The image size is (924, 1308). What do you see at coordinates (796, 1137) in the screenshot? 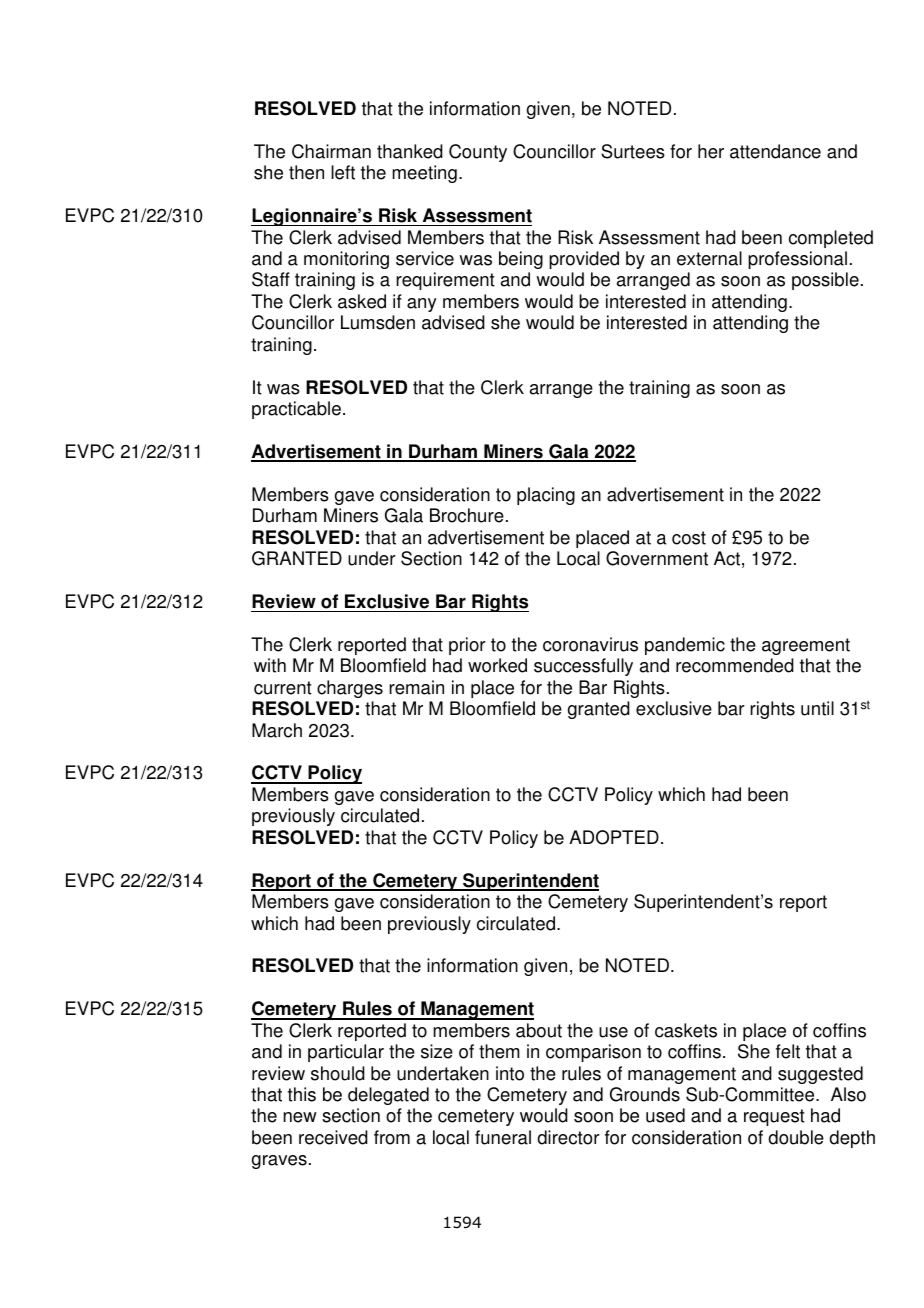
I see `double` at bounding box center [796, 1137].
